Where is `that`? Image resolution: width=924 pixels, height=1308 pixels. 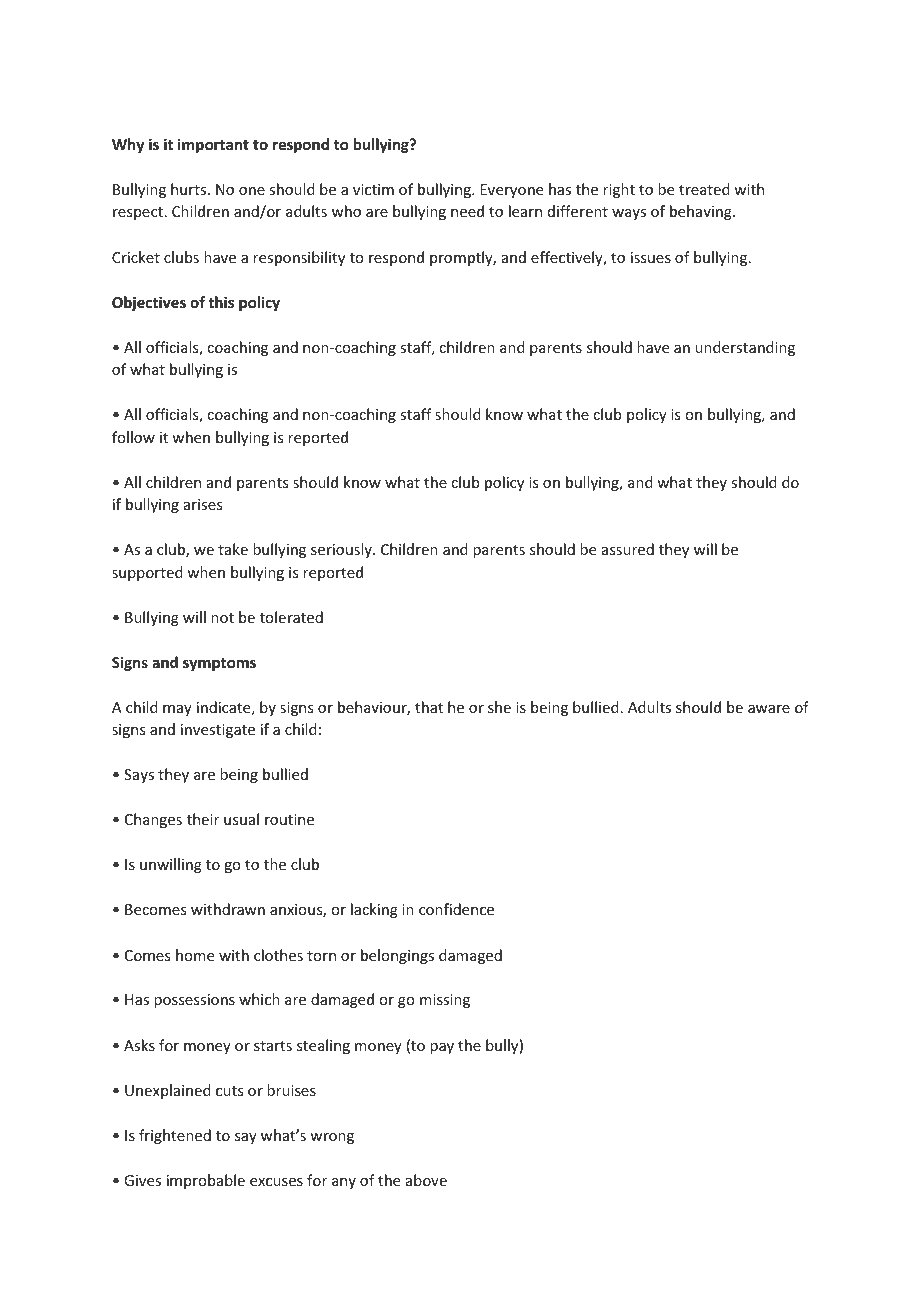
that is located at coordinates (429, 707).
